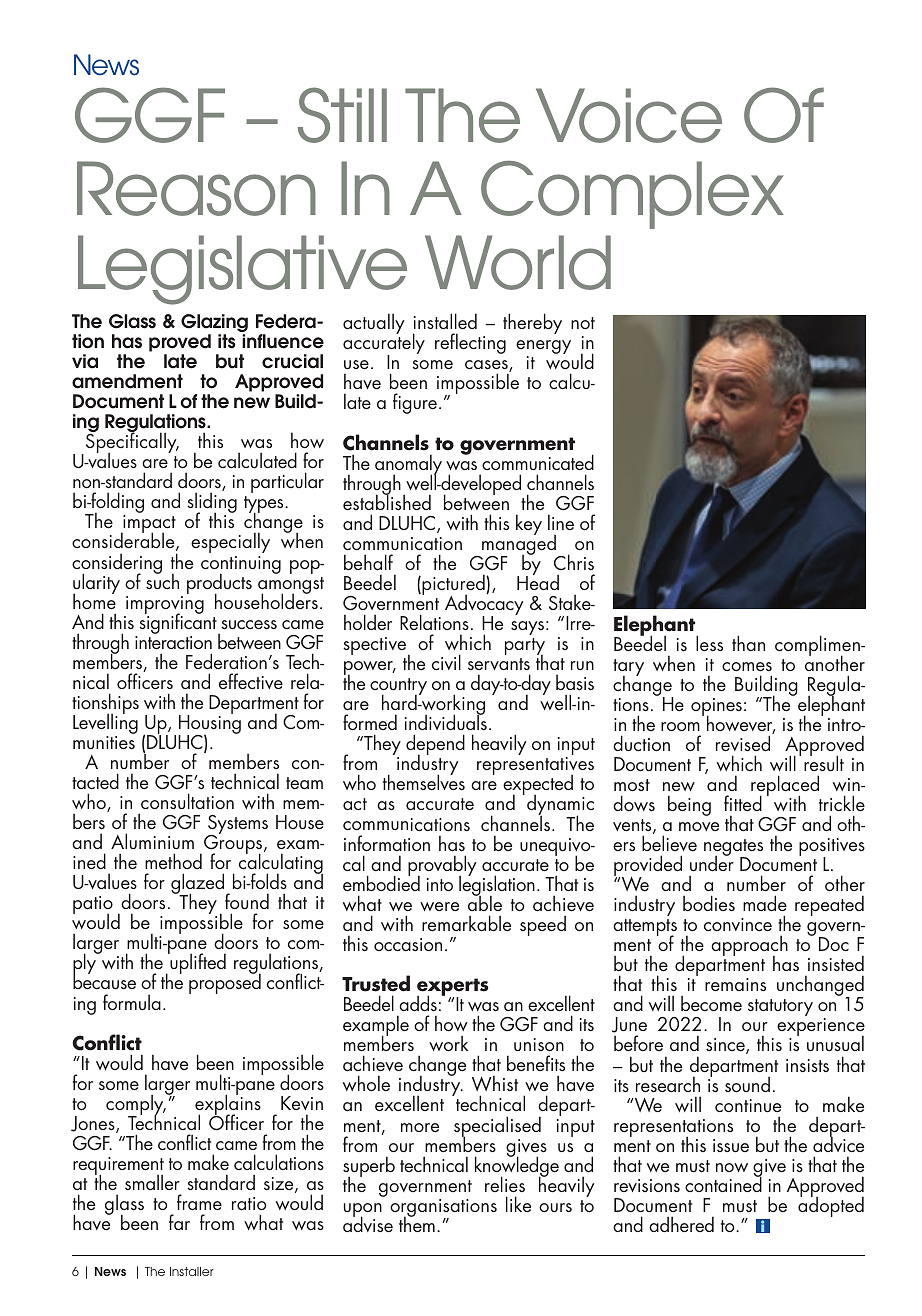 The height and width of the page is (1316, 922). What do you see at coordinates (179, 1222) in the page?
I see `far` at bounding box center [179, 1222].
